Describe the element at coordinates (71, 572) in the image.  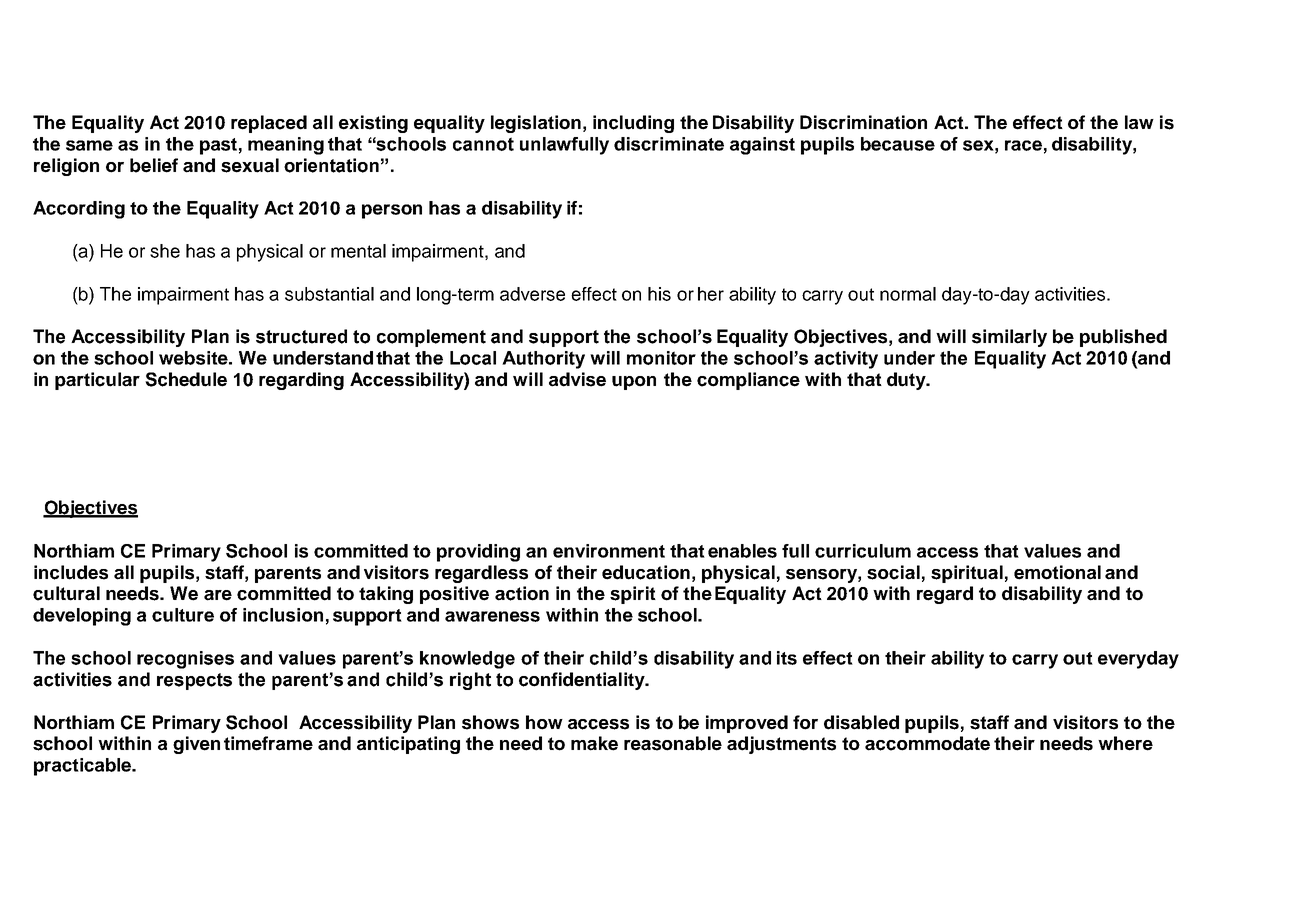
I see `includes` at that location.
